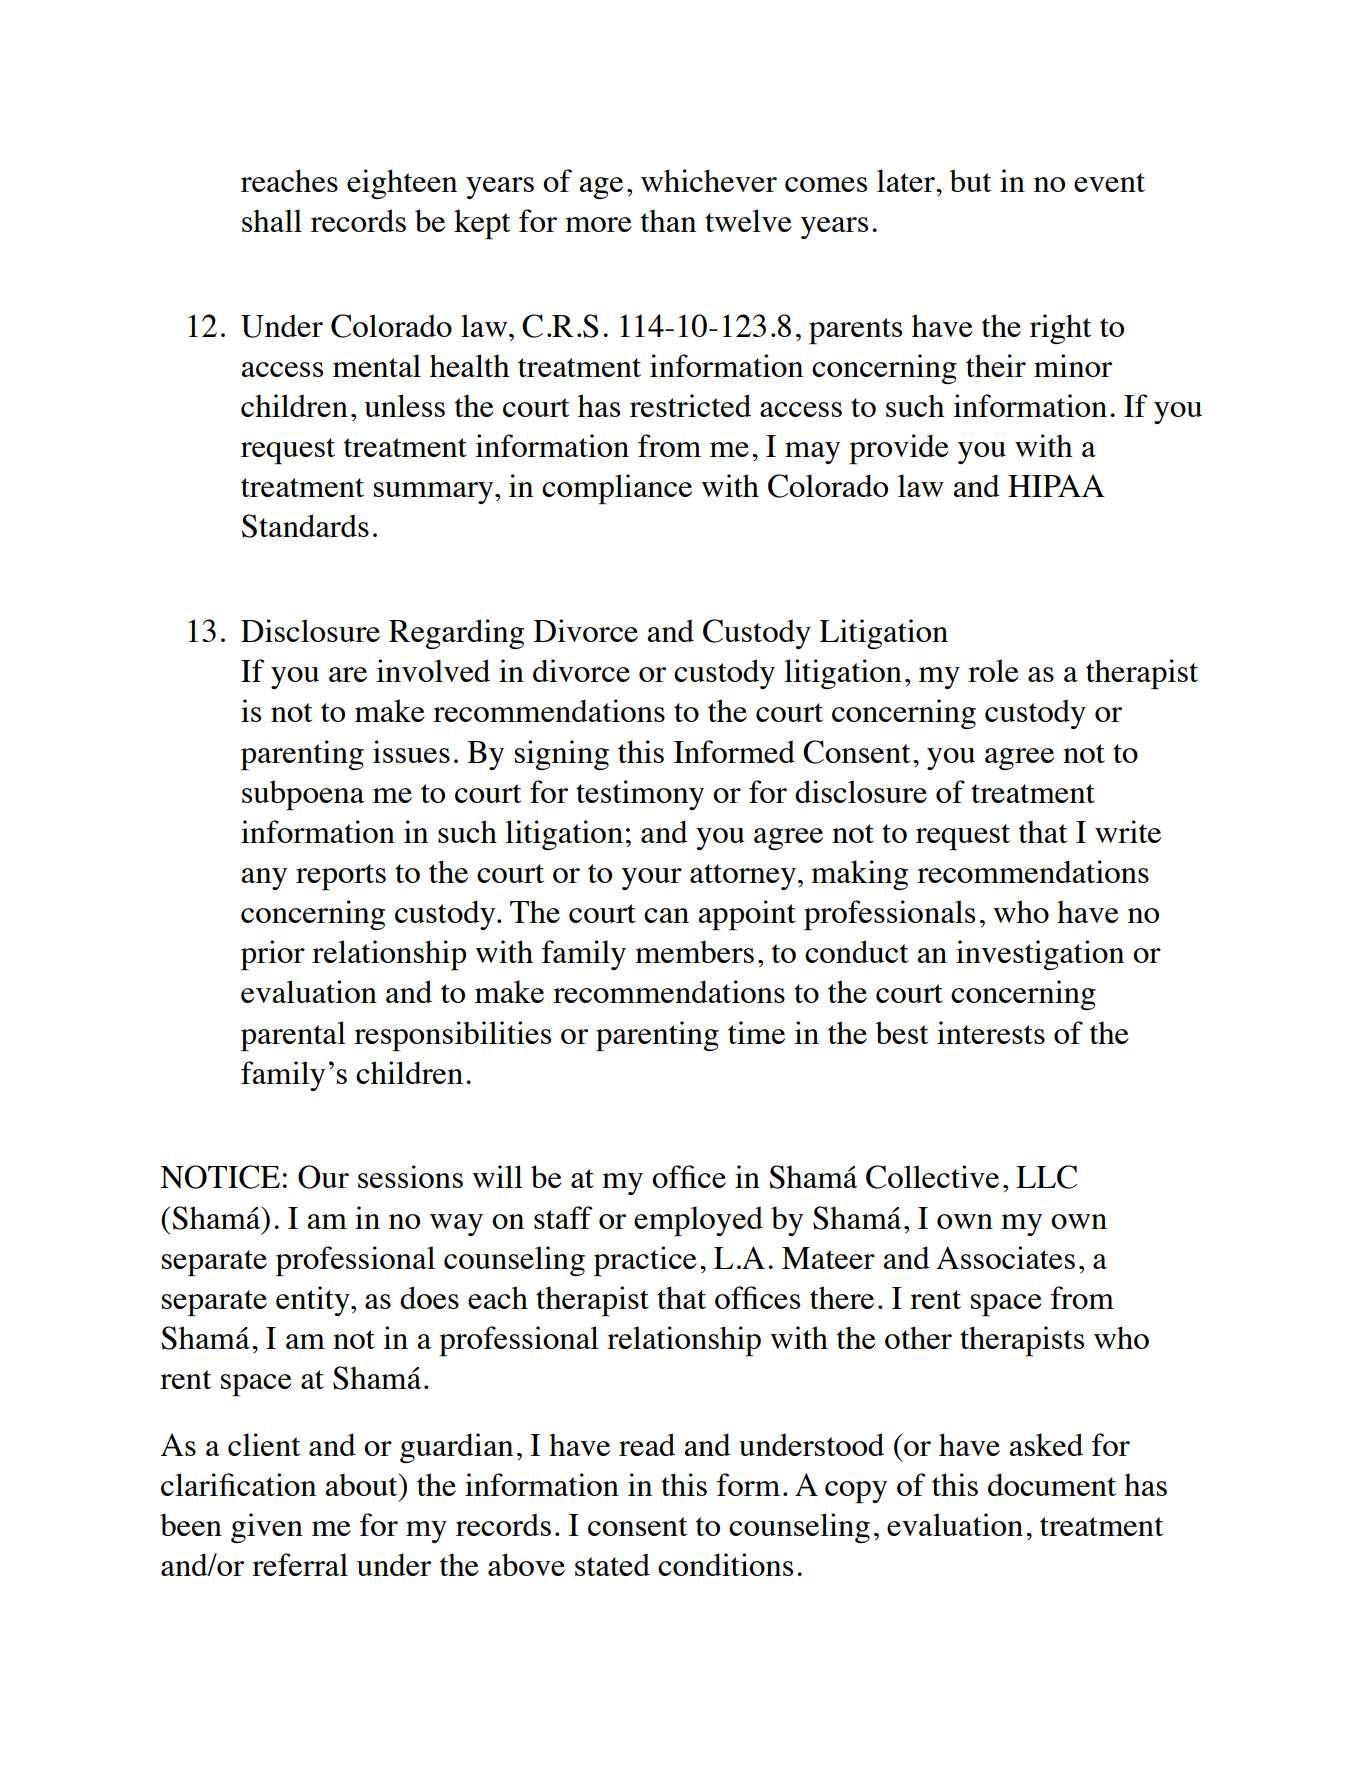 Image resolution: width=1365 pixels, height=1766 pixels. Describe the element at coordinates (1052, 1484) in the screenshot. I see `document` at that location.
